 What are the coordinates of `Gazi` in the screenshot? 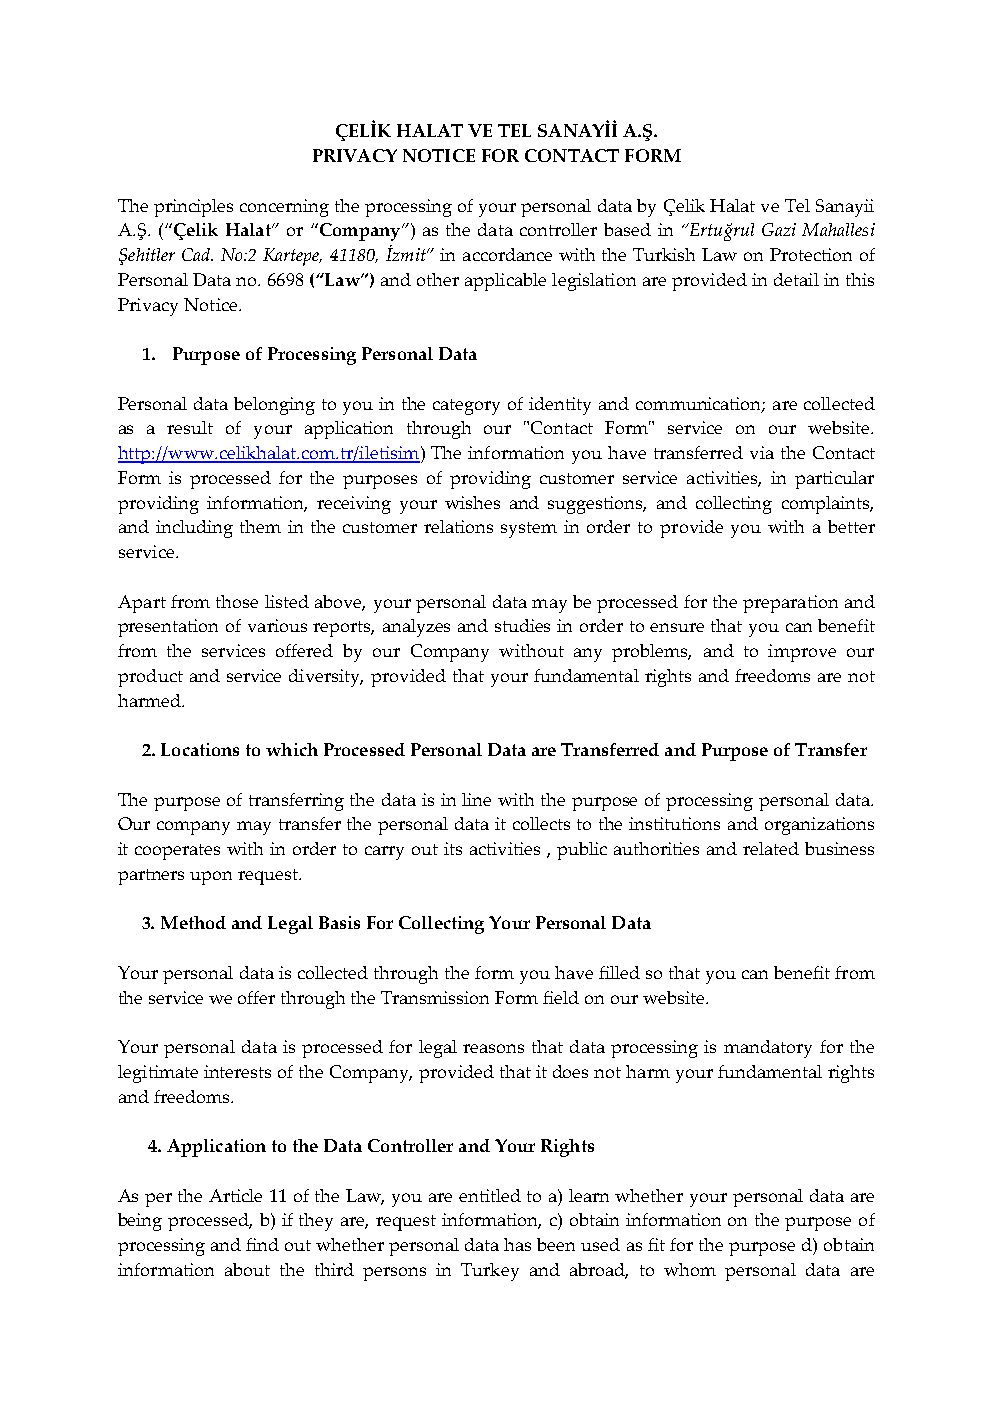 It's located at (779, 229).
